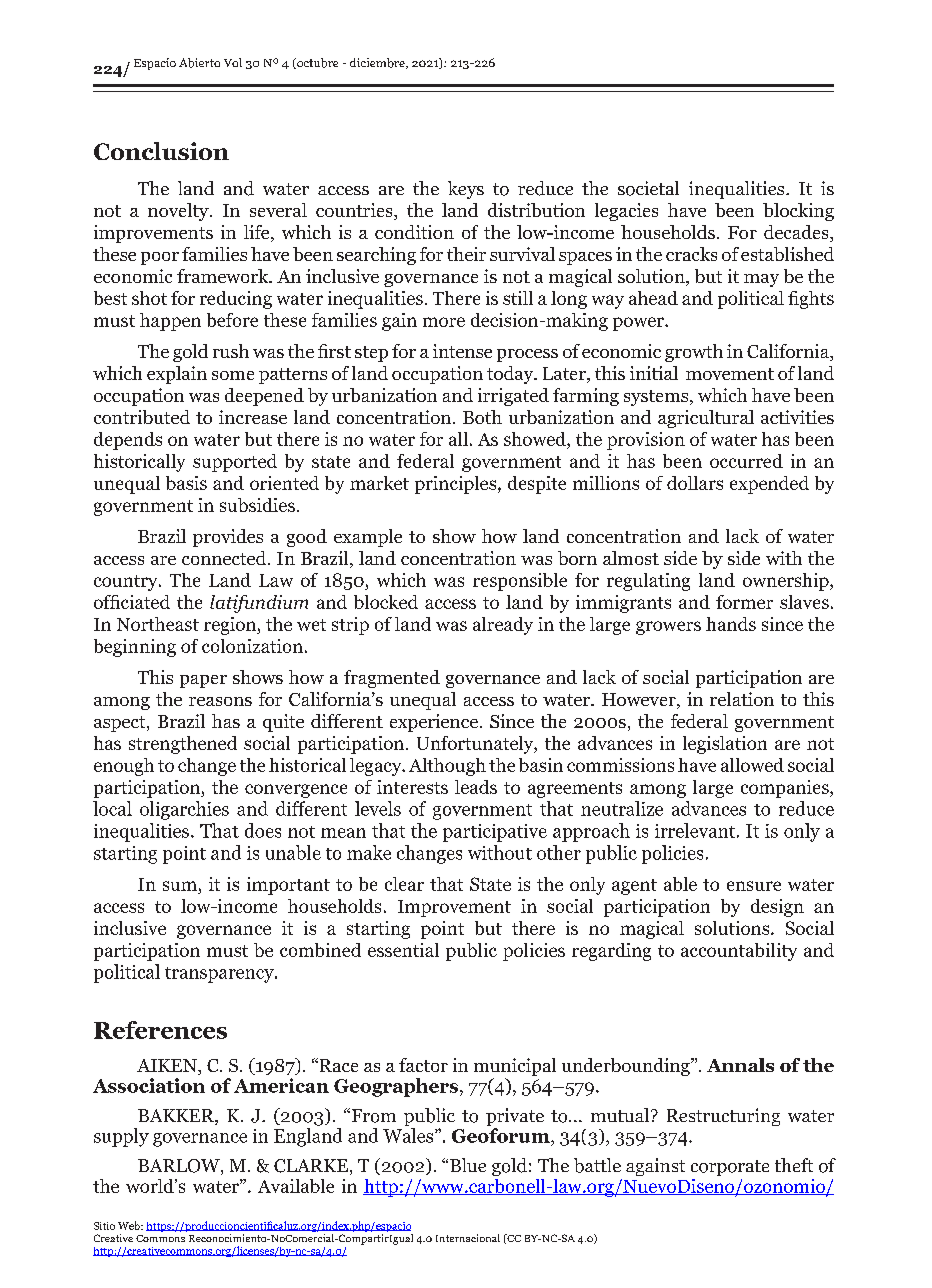  What do you see at coordinates (203, 681) in the page?
I see `paper` at bounding box center [203, 681].
